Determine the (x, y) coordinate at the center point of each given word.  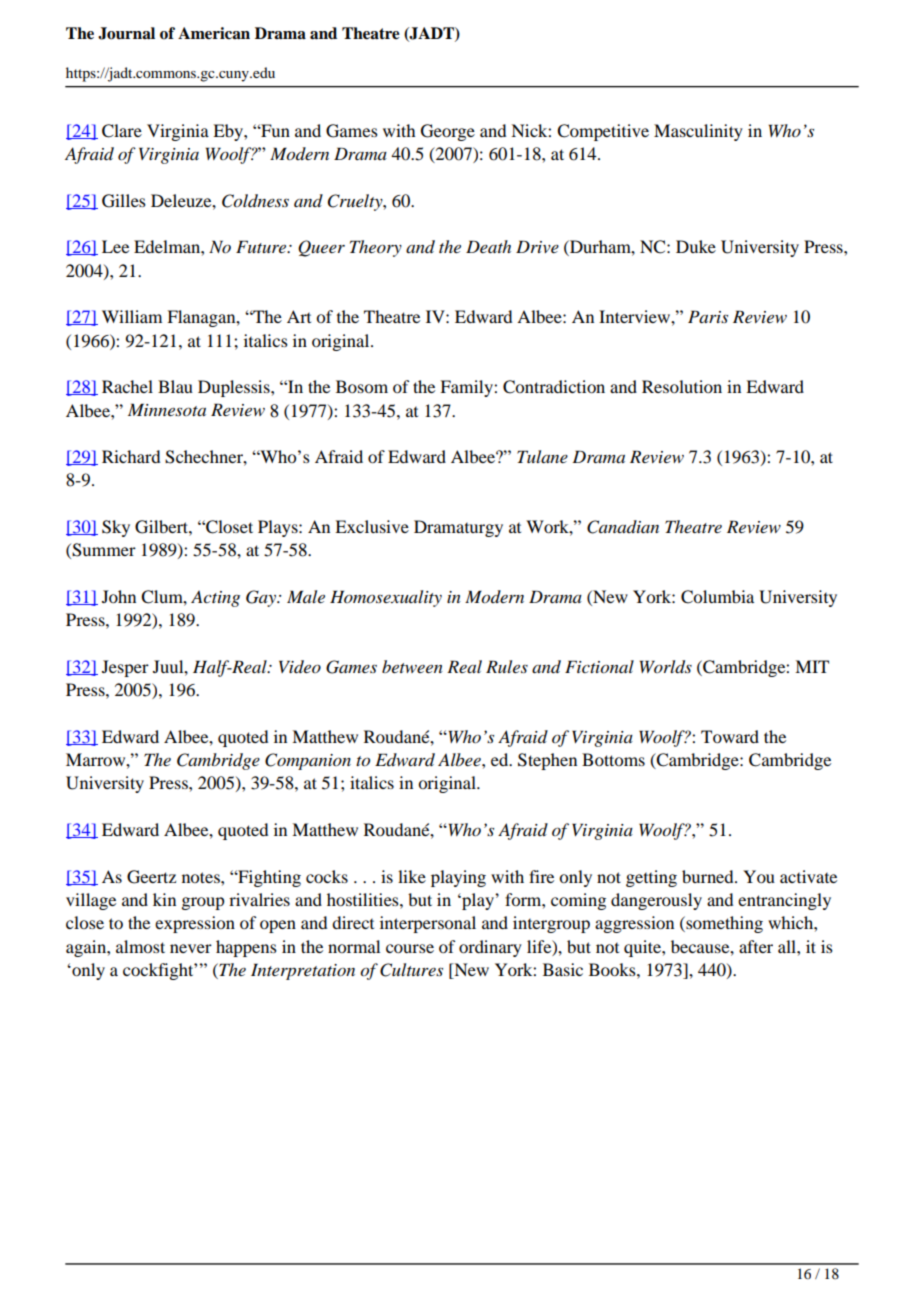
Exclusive (372, 526)
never (191, 948)
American (214, 33)
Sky (116, 528)
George (448, 132)
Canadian (623, 527)
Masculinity (698, 132)
